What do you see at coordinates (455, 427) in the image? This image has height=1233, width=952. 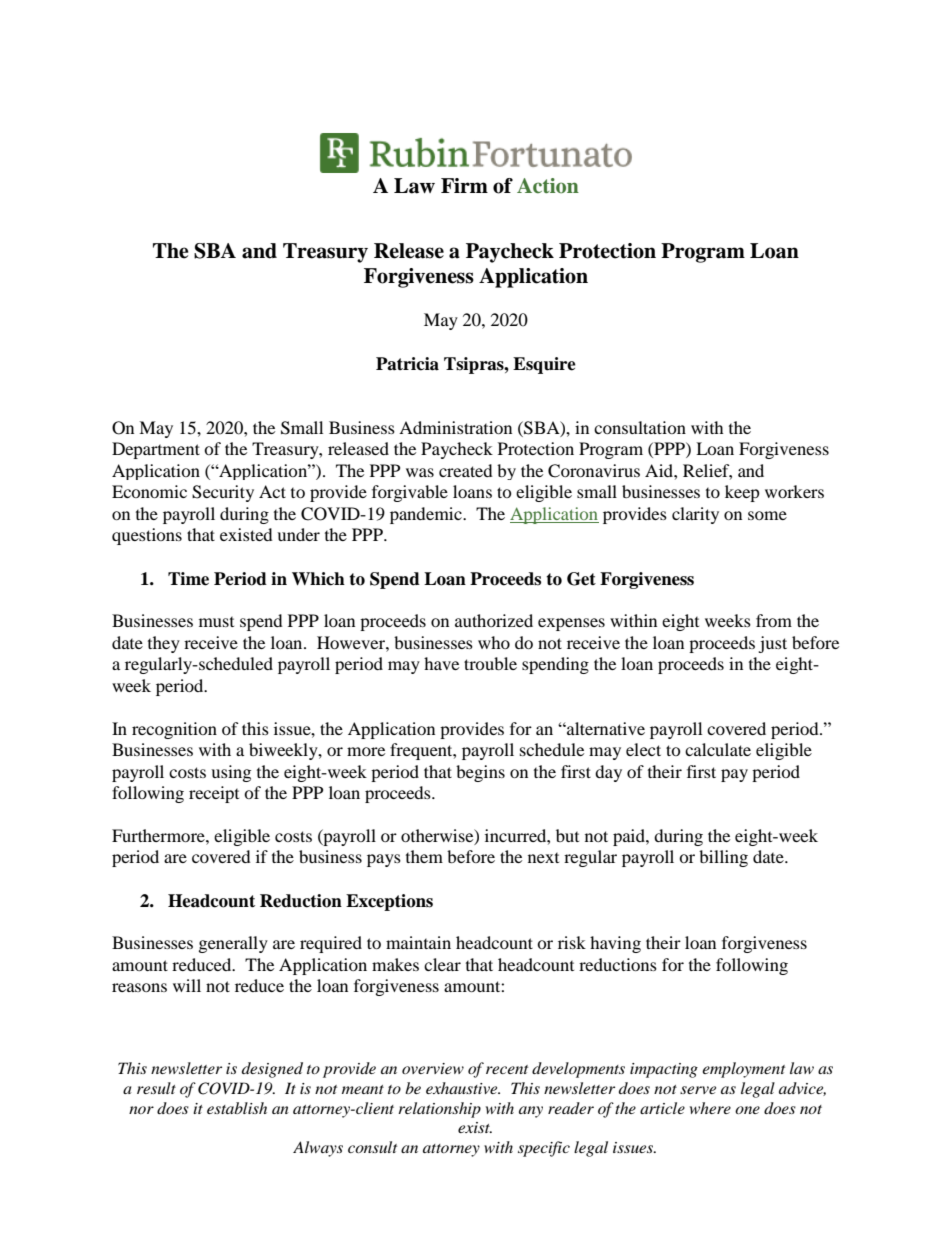 I see `Administration` at bounding box center [455, 427].
